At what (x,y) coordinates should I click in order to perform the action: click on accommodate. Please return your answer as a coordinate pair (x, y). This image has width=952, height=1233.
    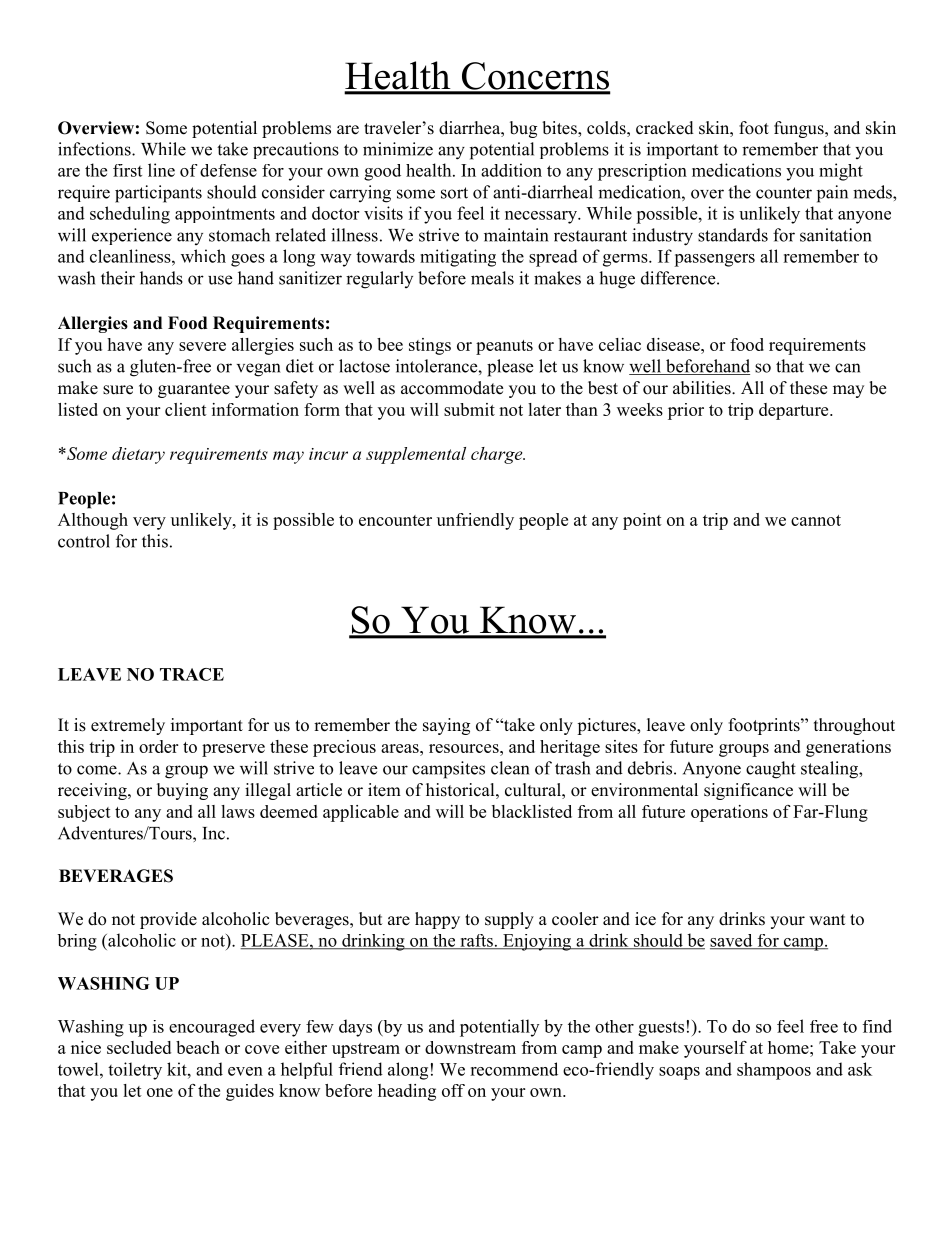
    Looking at the image, I should click on (452, 388).
